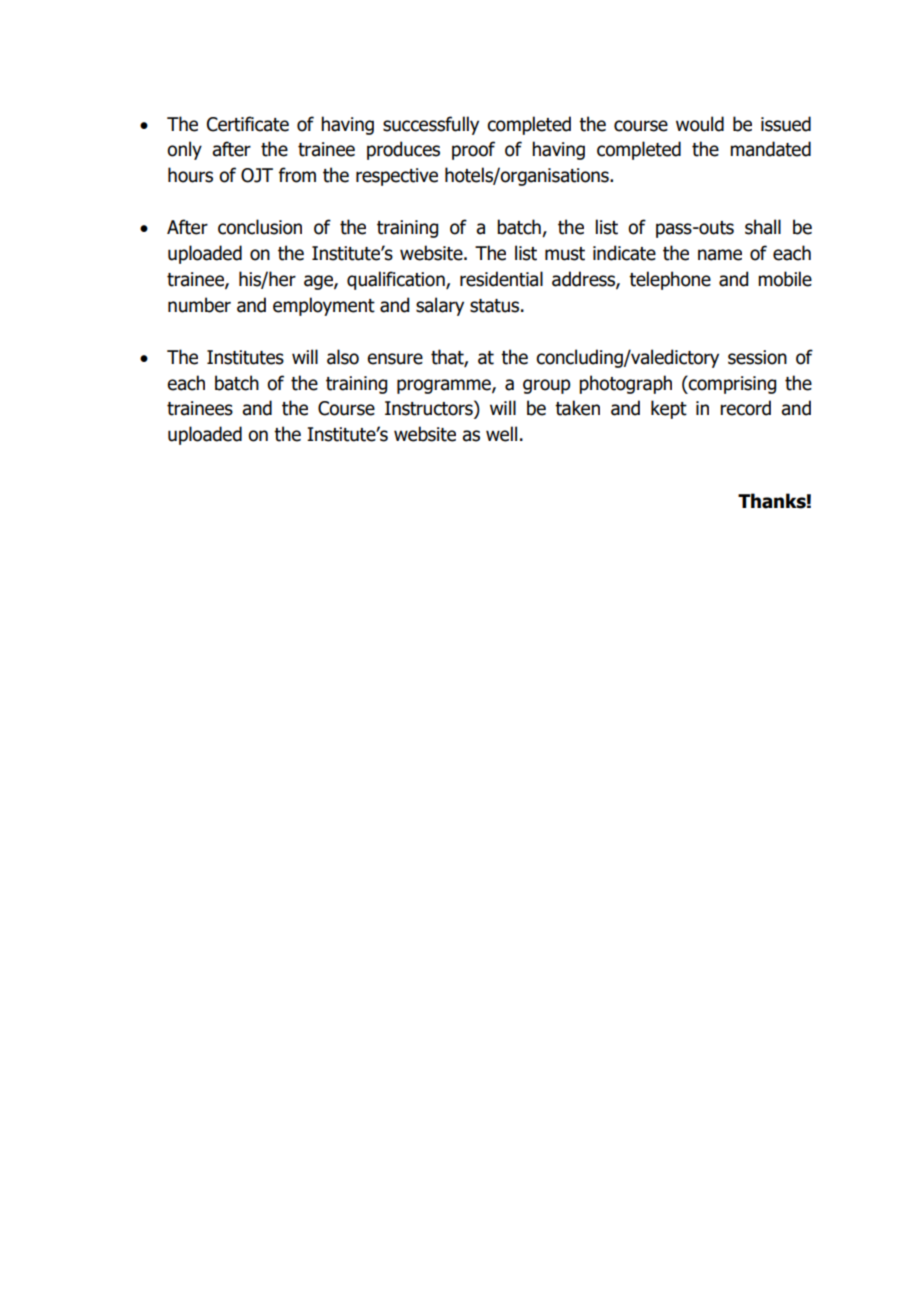  What do you see at coordinates (670, 280) in the document?
I see `telephone` at bounding box center [670, 280].
